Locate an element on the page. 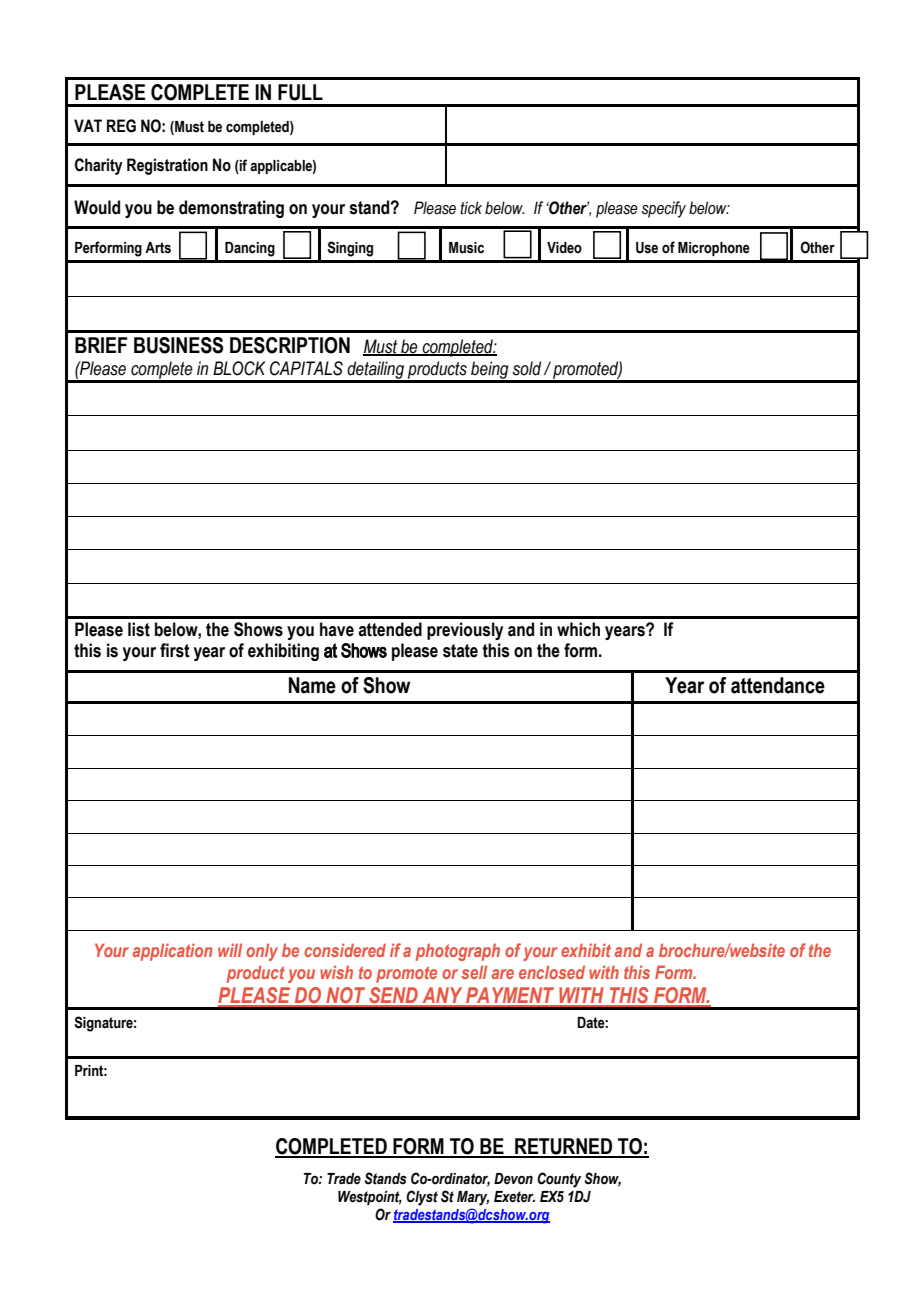  sold is located at coordinates (527, 368).
